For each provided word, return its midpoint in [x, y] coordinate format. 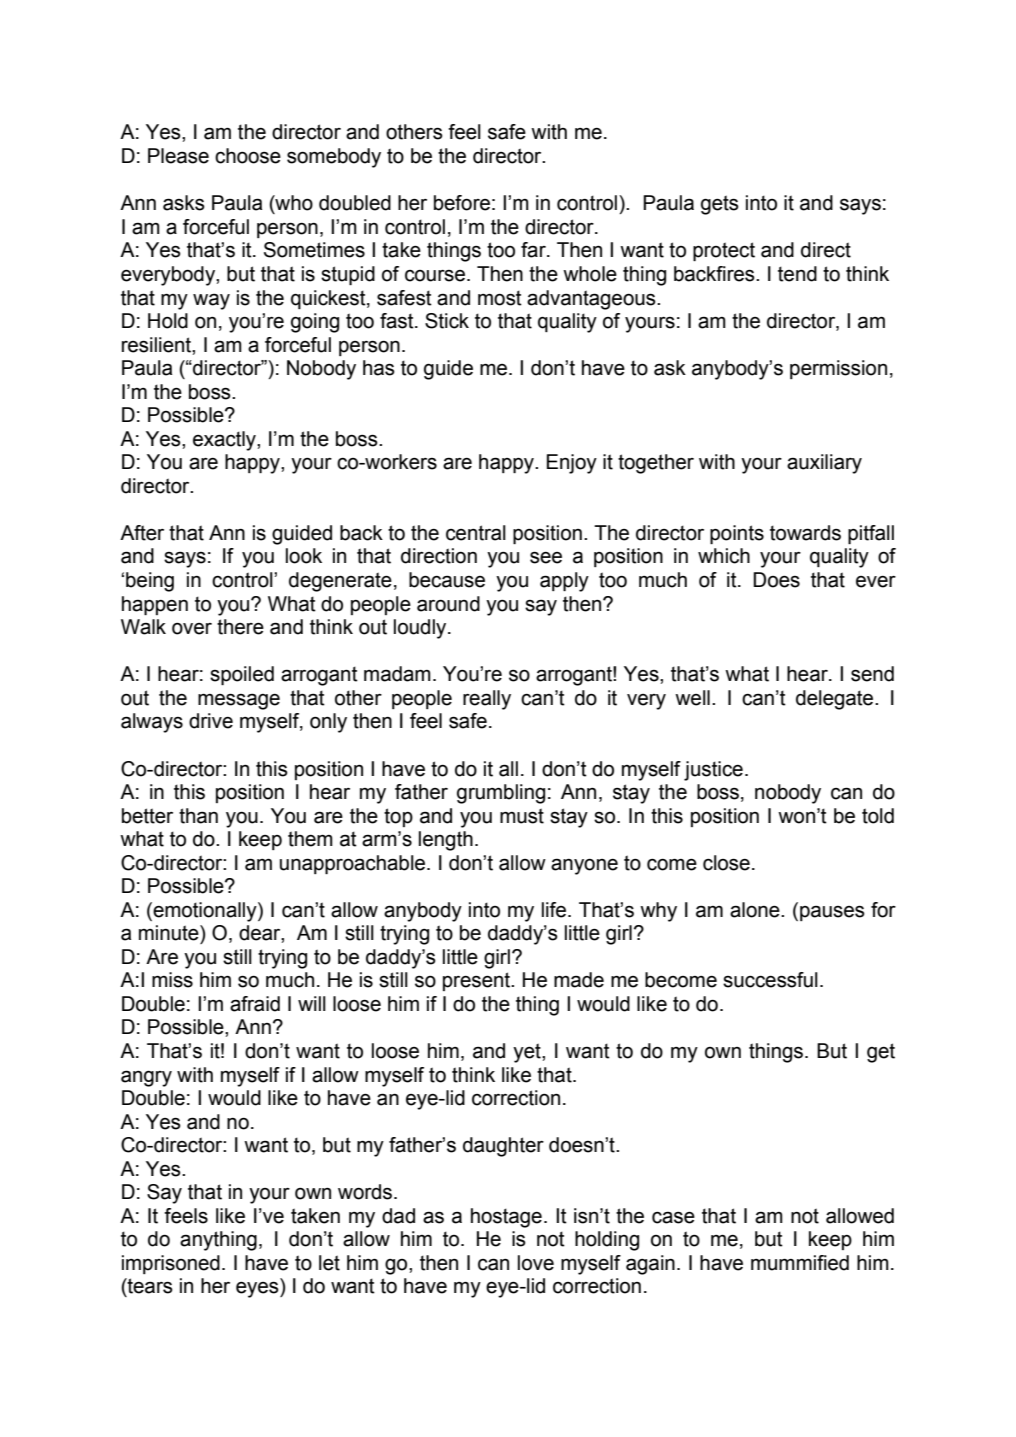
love [536, 1263]
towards [805, 533]
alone [756, 910]
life [555, 910]
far [534, 250]
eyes [258, 1289]
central [476, 533]
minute [170, 933]
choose [248, 156]
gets [720, 205]
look [304, 556]
